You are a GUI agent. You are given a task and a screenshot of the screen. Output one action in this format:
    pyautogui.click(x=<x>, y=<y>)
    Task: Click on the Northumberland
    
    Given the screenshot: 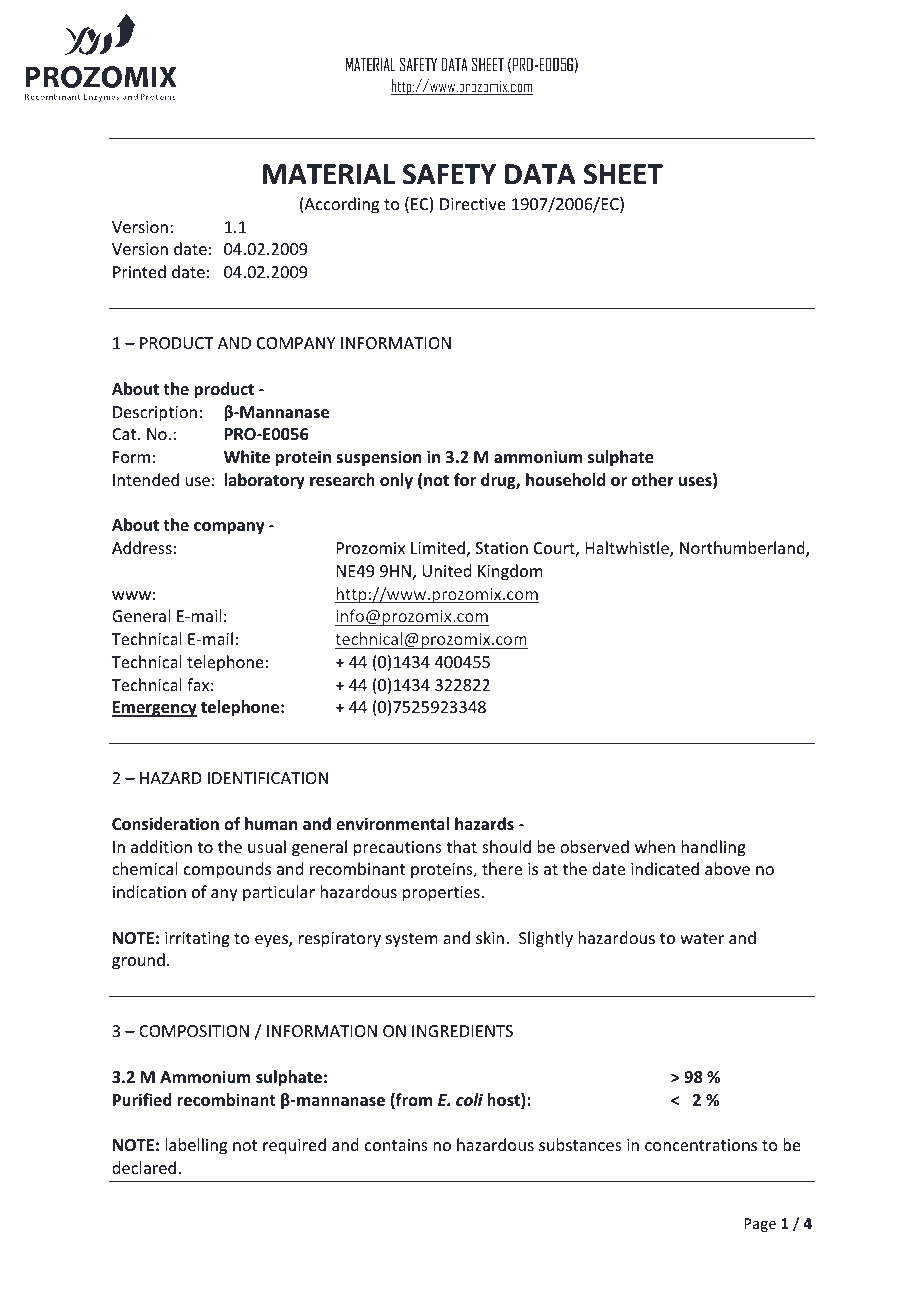 What is the action you would take?
    pyautogui.click(x=743, y=549)
